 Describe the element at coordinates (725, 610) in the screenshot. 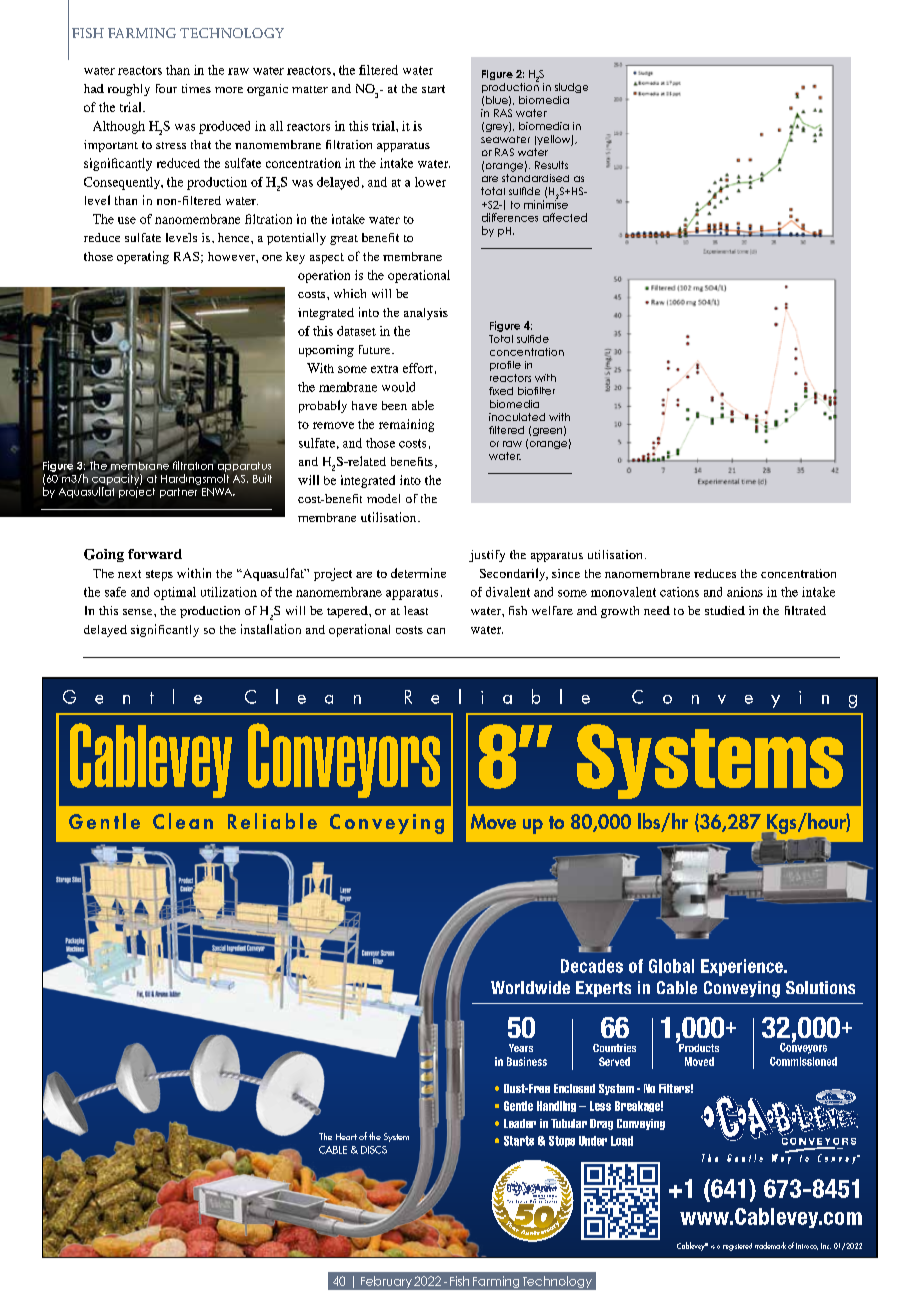

I see `studied` at that location.
